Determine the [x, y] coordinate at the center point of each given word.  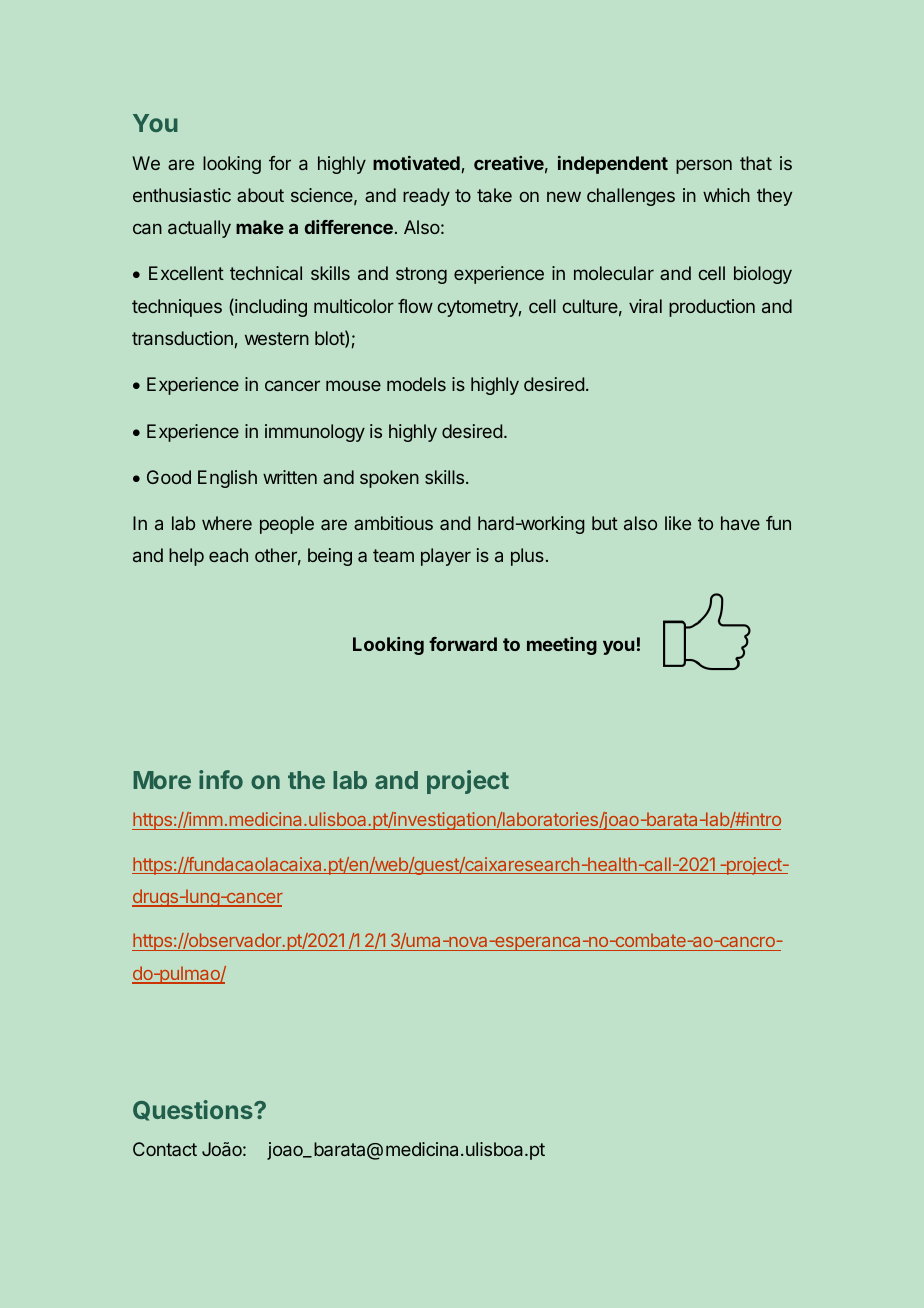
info [221, 779]
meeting [562, 646]
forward [463, 644]
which [726, 195]
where [227, 523]
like [678, 523]
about [260, 195]
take [494, 195]
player [446, 557]
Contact [165, 1149]
